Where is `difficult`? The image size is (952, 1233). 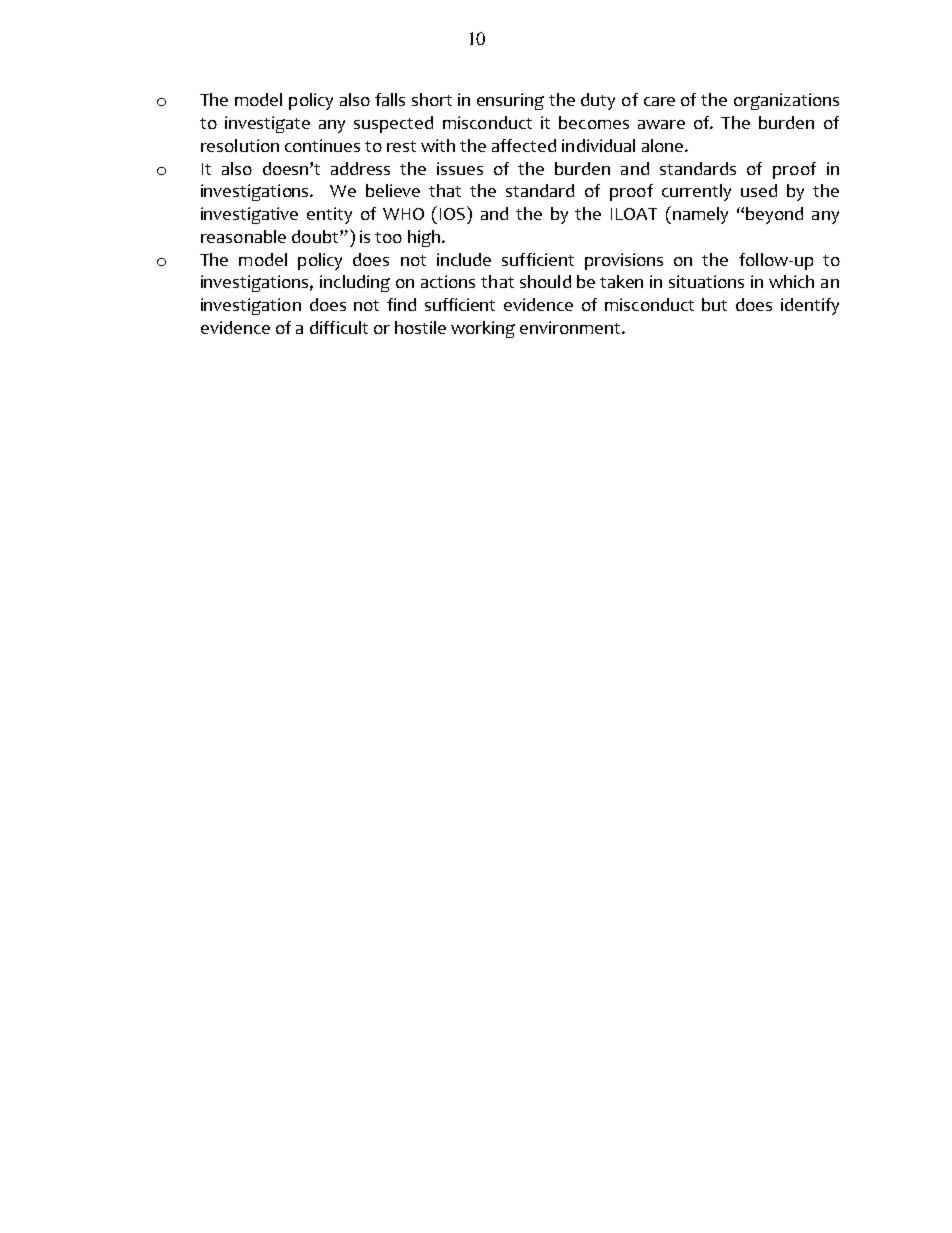
difficult is located at coordinates (339, 327).
